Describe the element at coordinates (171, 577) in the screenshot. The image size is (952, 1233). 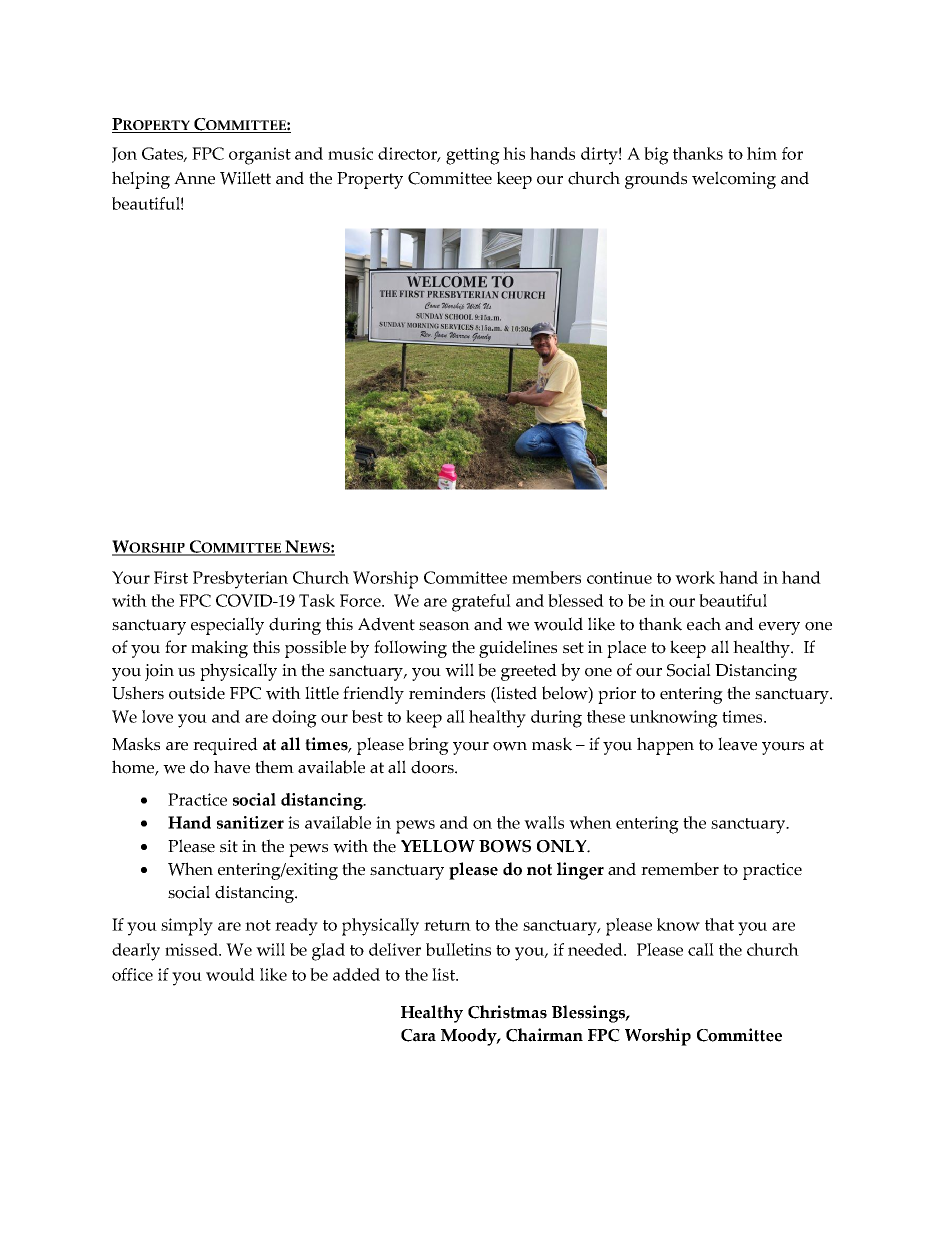
I see `First` at that location.
